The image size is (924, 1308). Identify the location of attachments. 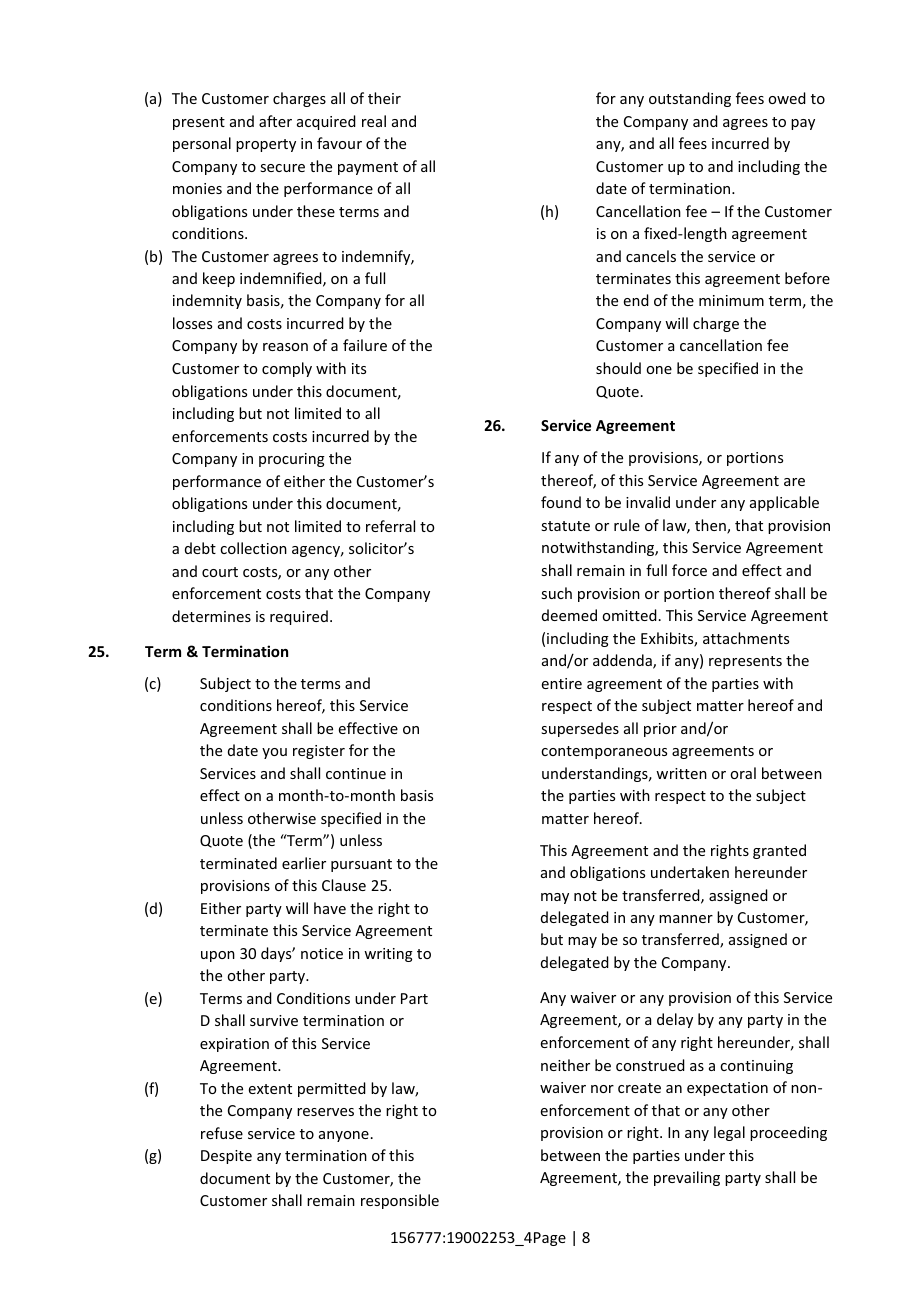
(746, 638).
